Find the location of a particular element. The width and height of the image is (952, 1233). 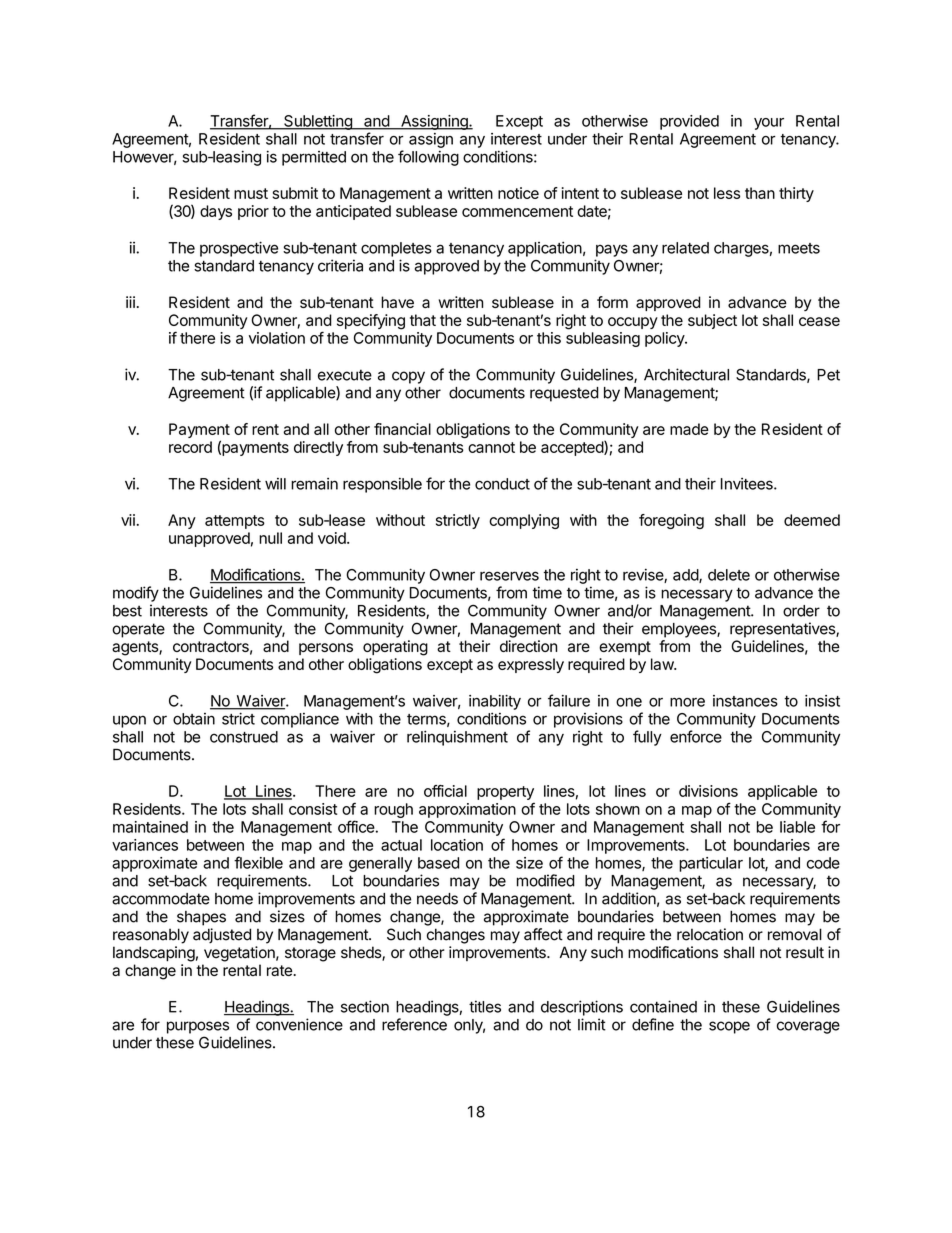

must is located at coordinates (251, 193).
